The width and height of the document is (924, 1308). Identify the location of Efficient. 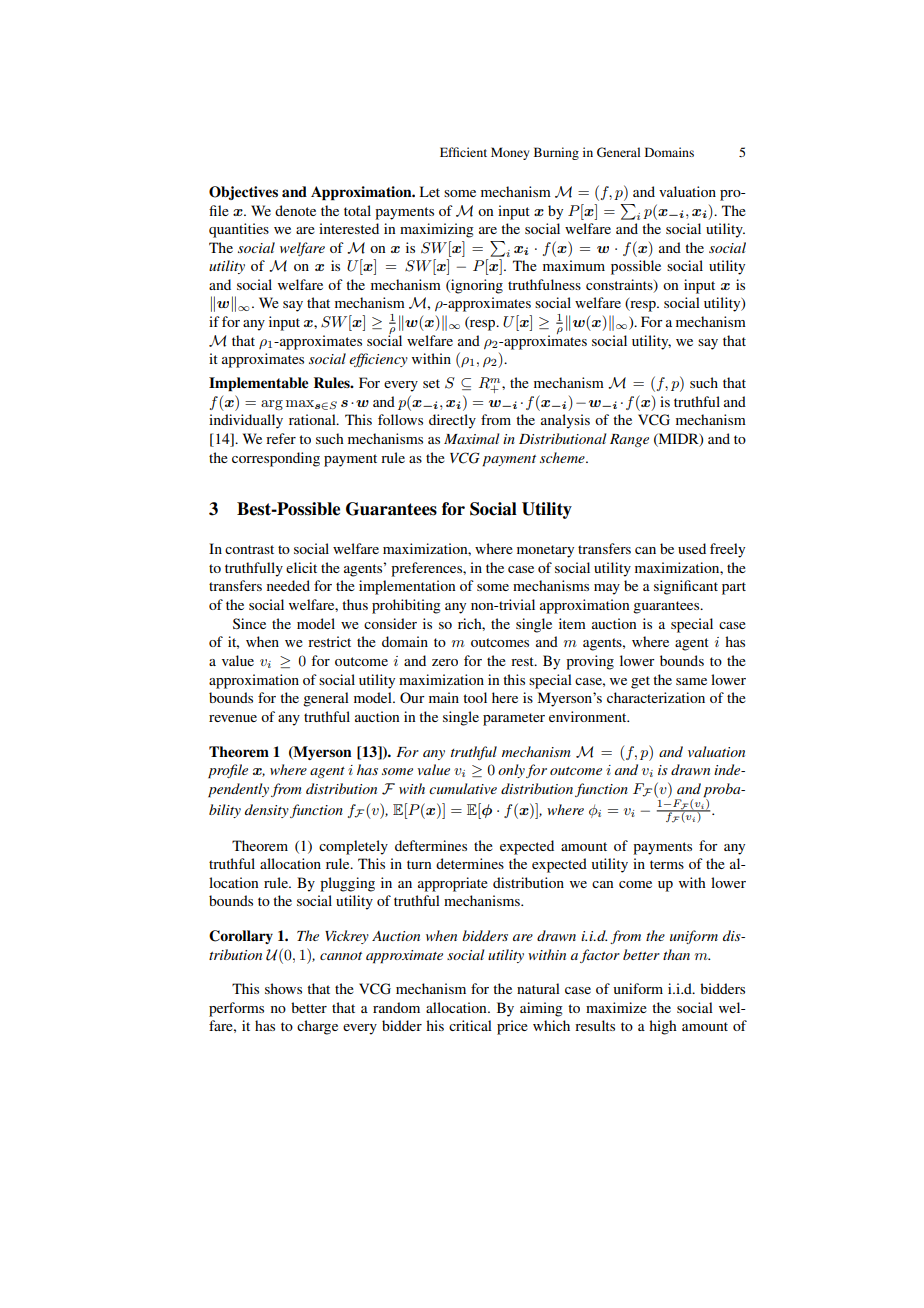
(463, 152).
